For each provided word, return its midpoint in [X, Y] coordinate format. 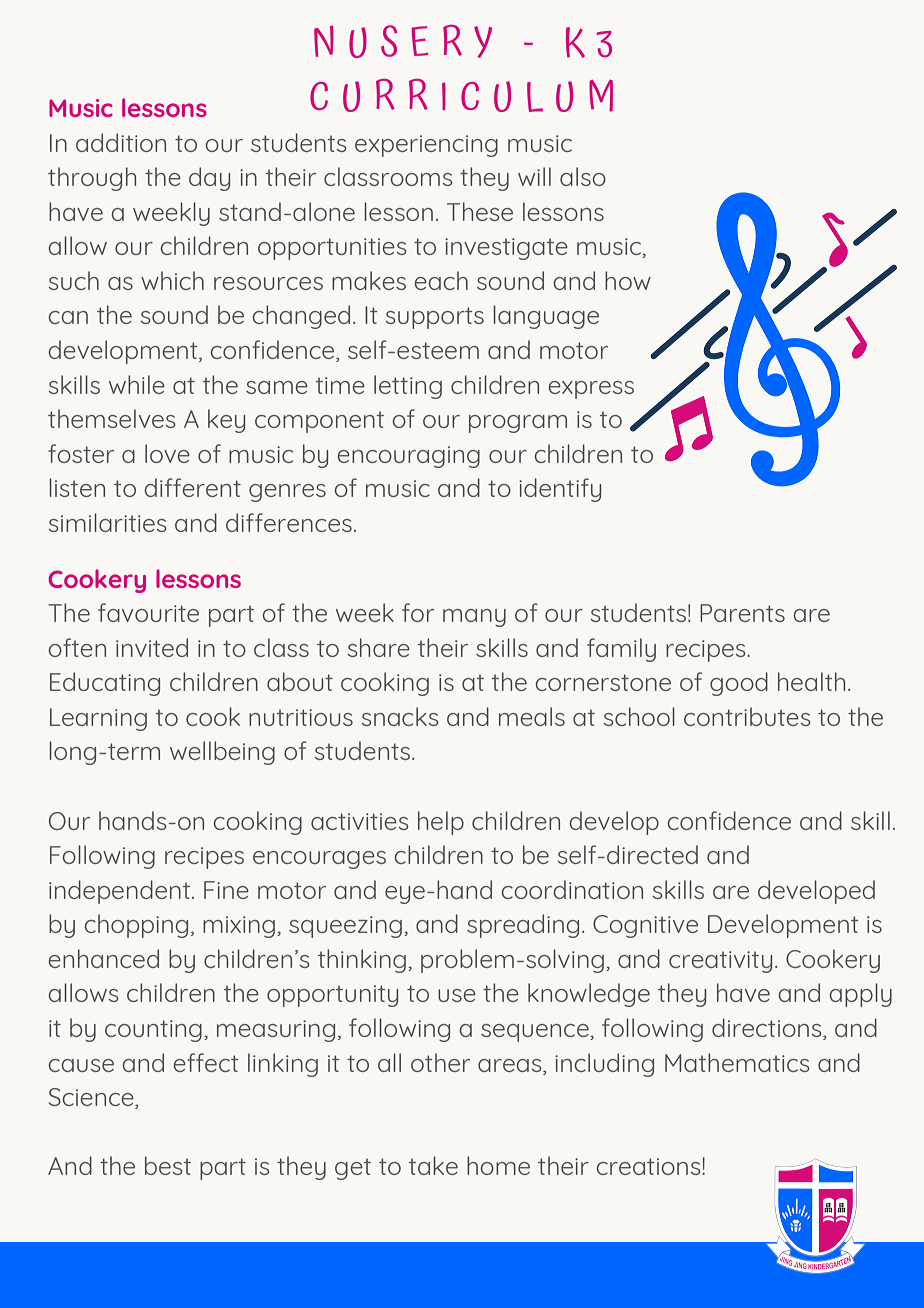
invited [152, 647]
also [583, 176]
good [739, 684]
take [433, 1165]
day [209, 179]
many [474, 618]
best [168, 1165]
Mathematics [737, 1062]
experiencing [426, 146]
